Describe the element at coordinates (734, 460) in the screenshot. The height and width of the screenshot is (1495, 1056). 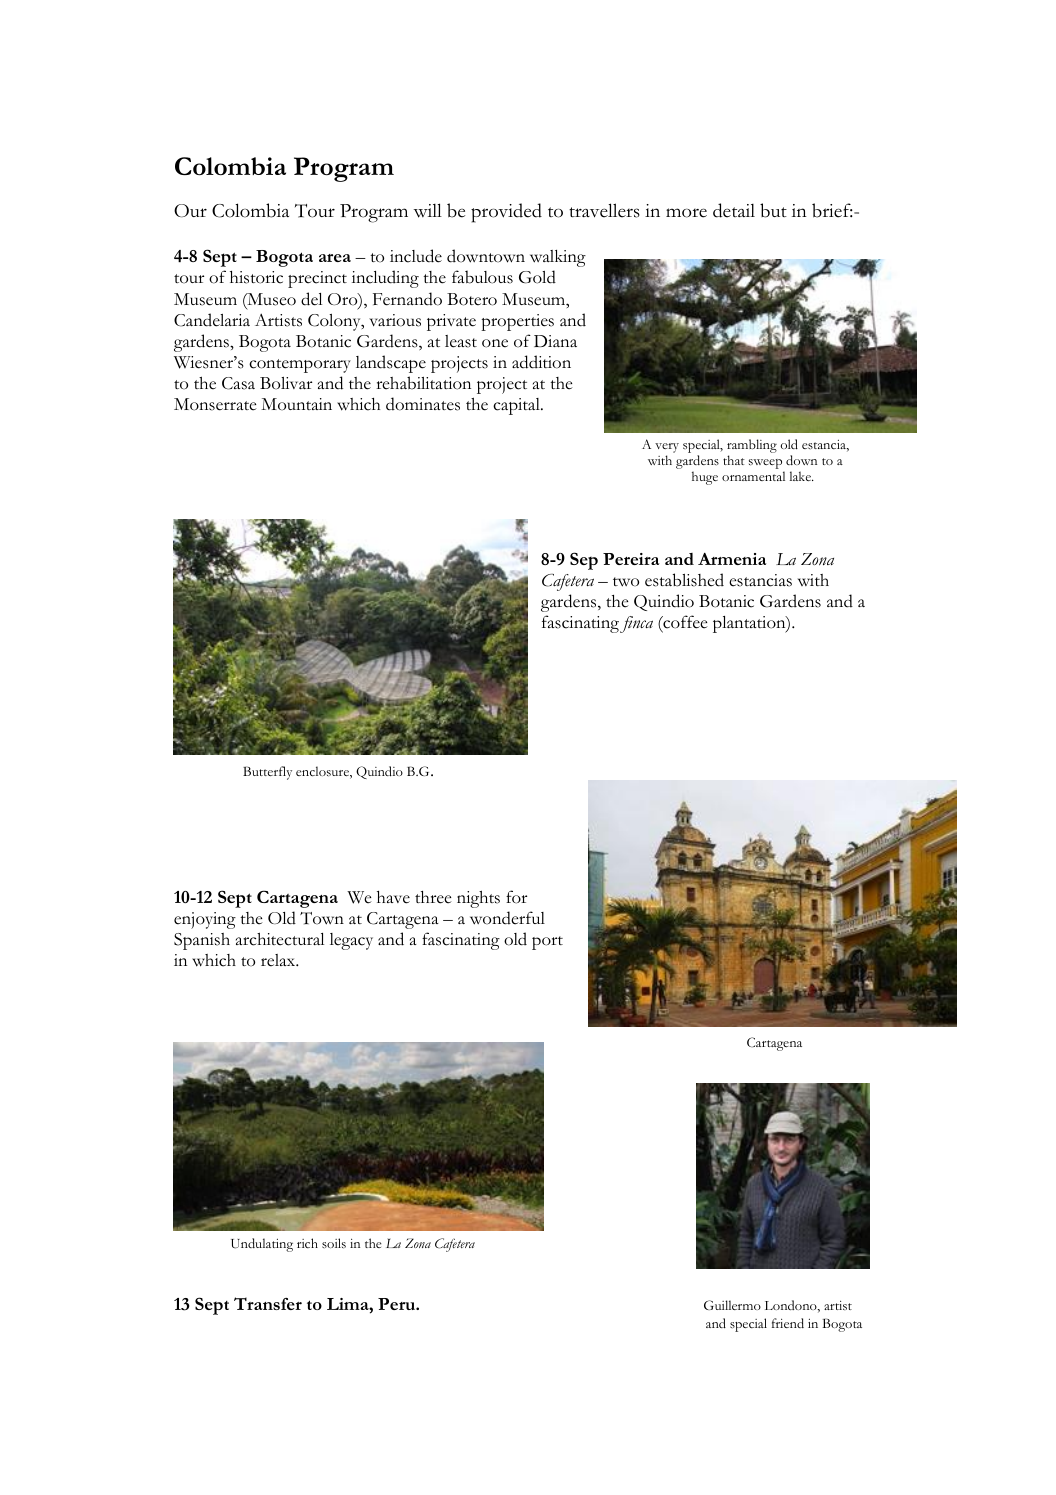
I see `that` at that location.
